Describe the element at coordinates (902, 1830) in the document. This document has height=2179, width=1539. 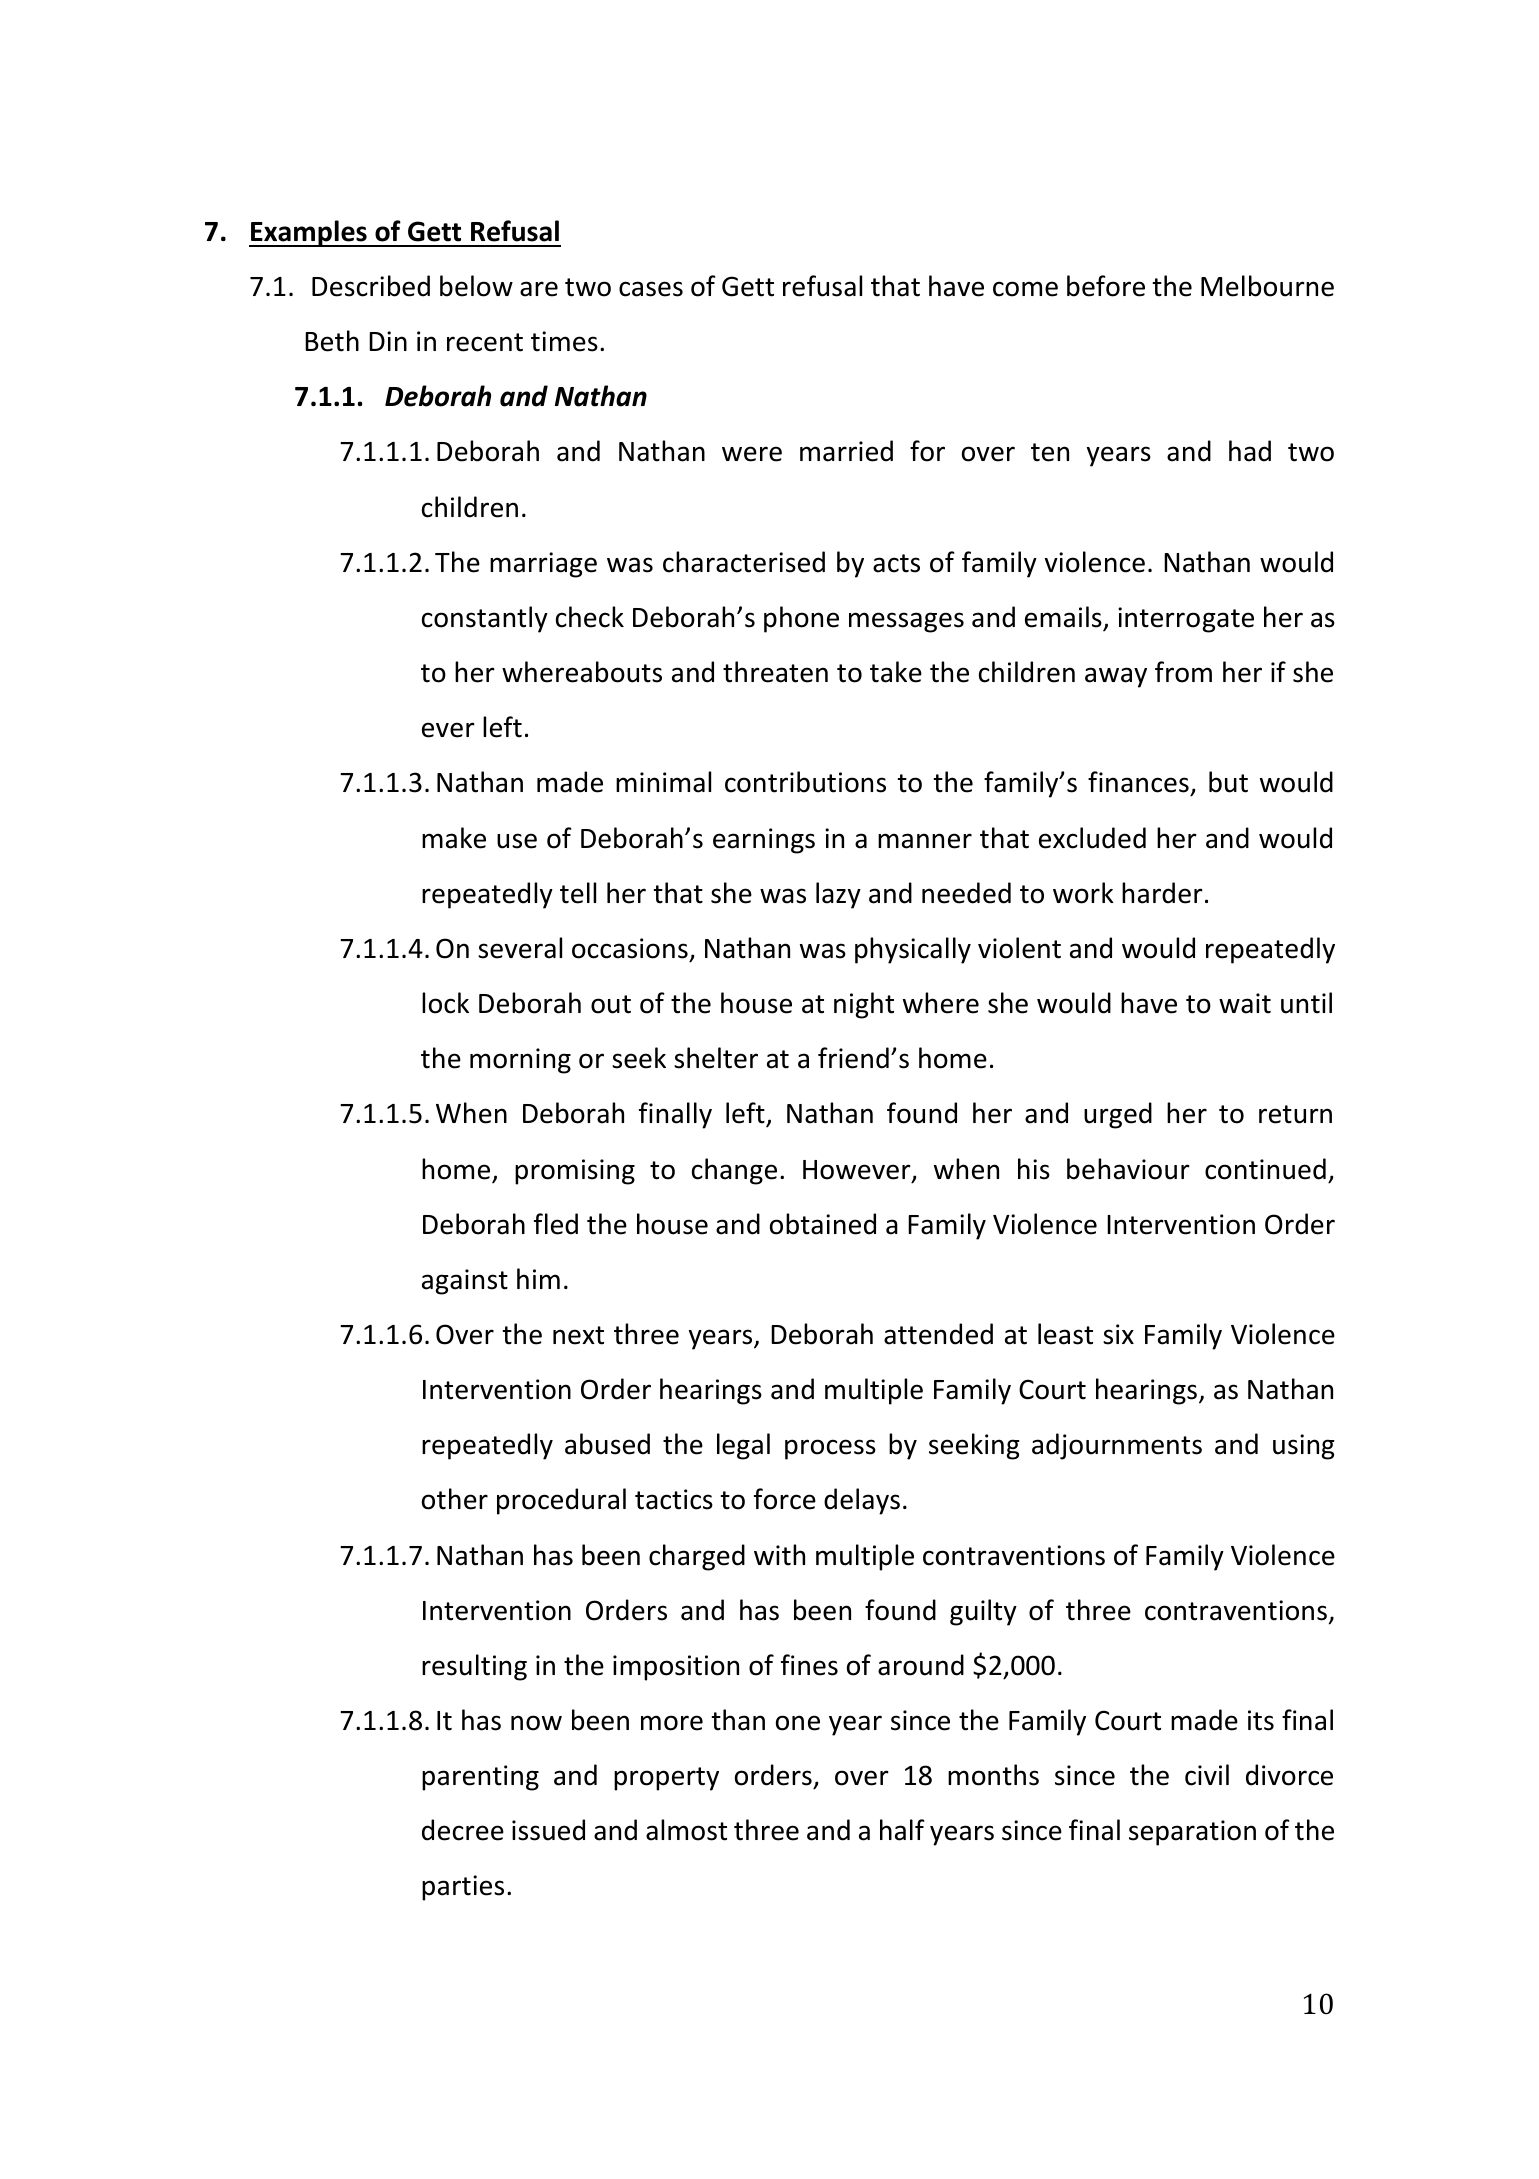
I see `half` at that location.
